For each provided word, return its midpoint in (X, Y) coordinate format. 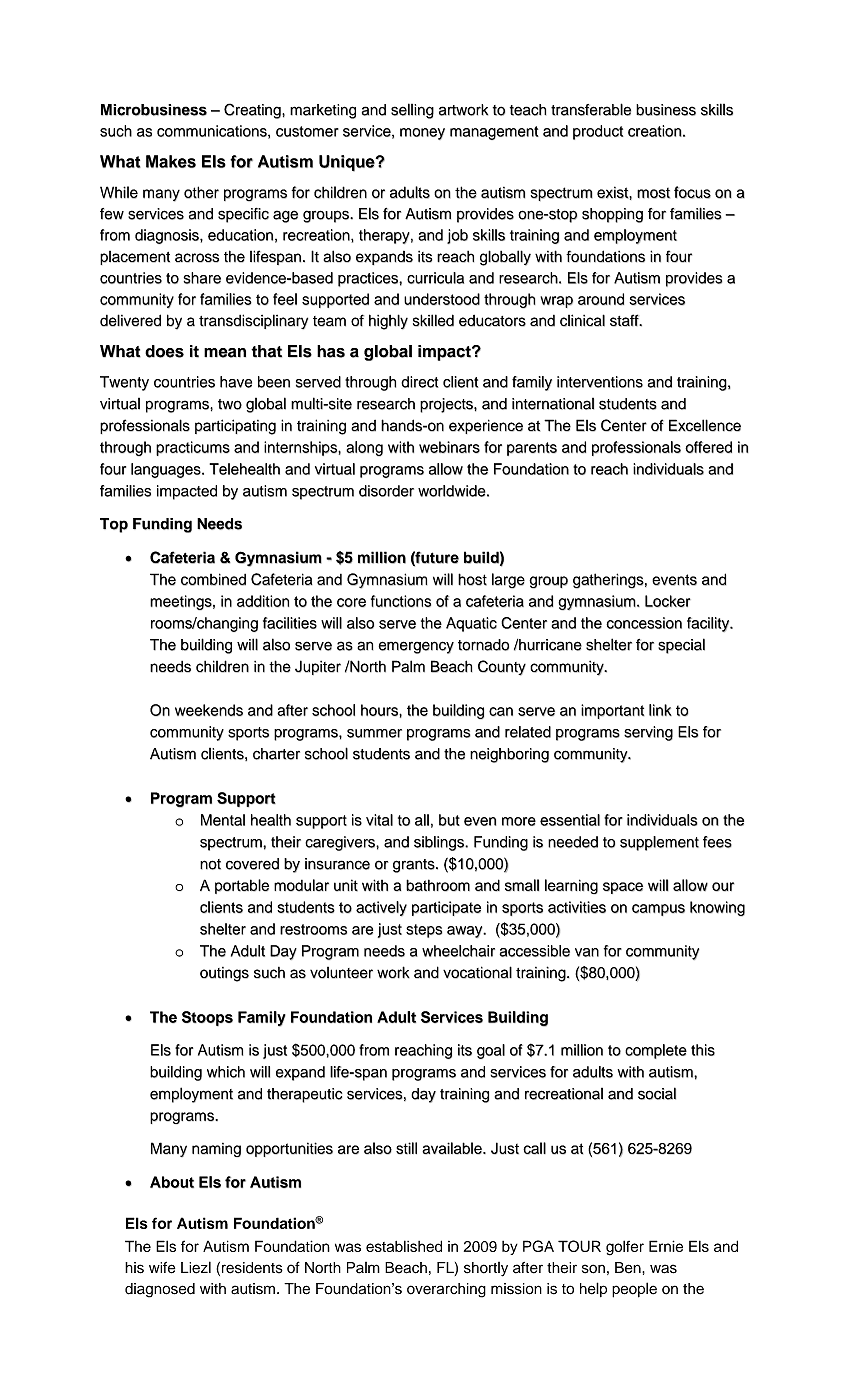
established (404, 1246)
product (598, 132)
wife (162, 1268)
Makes (171, 161)
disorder (386, 491)
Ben (629, 1268)
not (210, 864)
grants (415, 866)
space (623, 888)
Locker (668, 601)
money (422, 134)
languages (167, 470)
